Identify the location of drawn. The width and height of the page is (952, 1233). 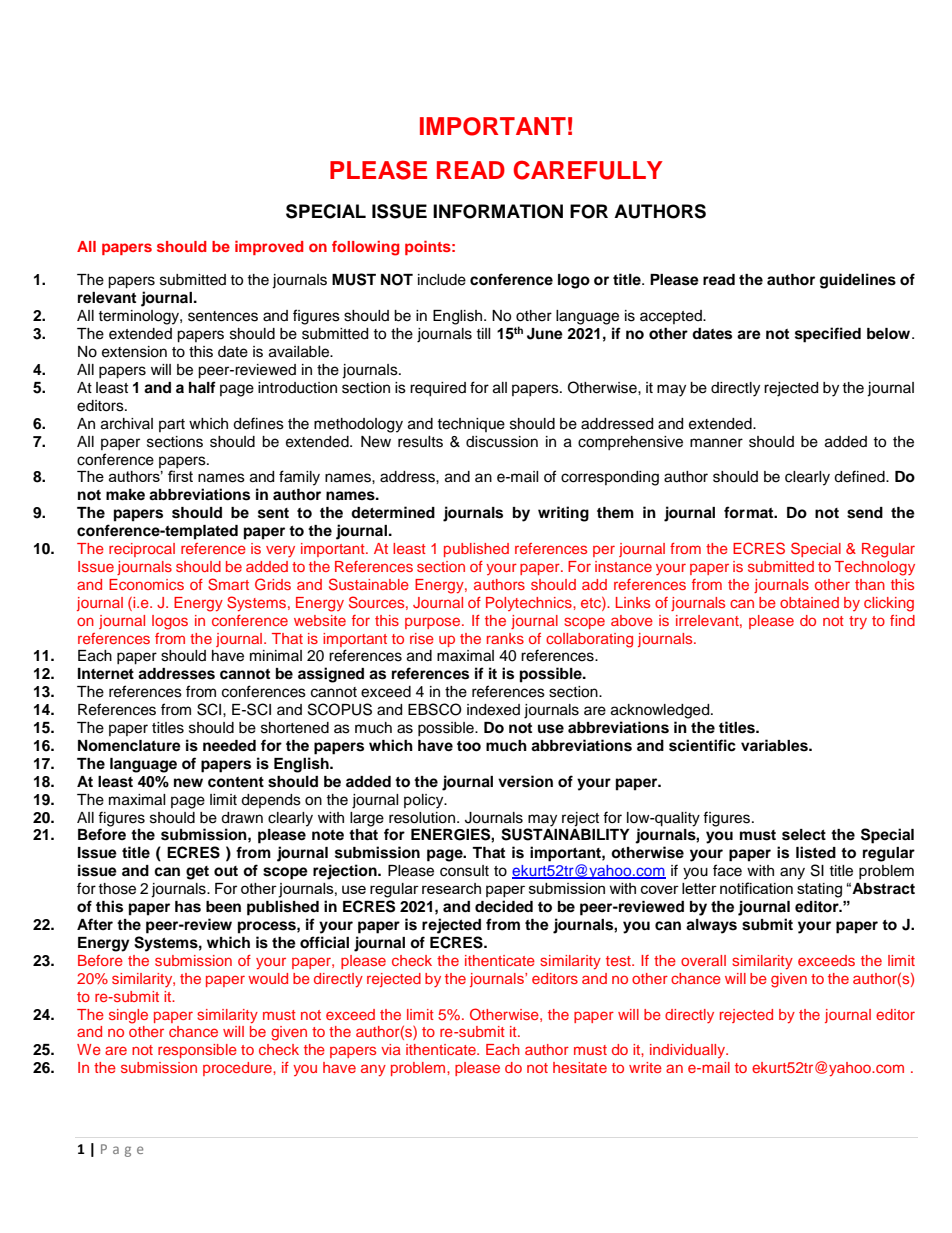
(242, 818).
